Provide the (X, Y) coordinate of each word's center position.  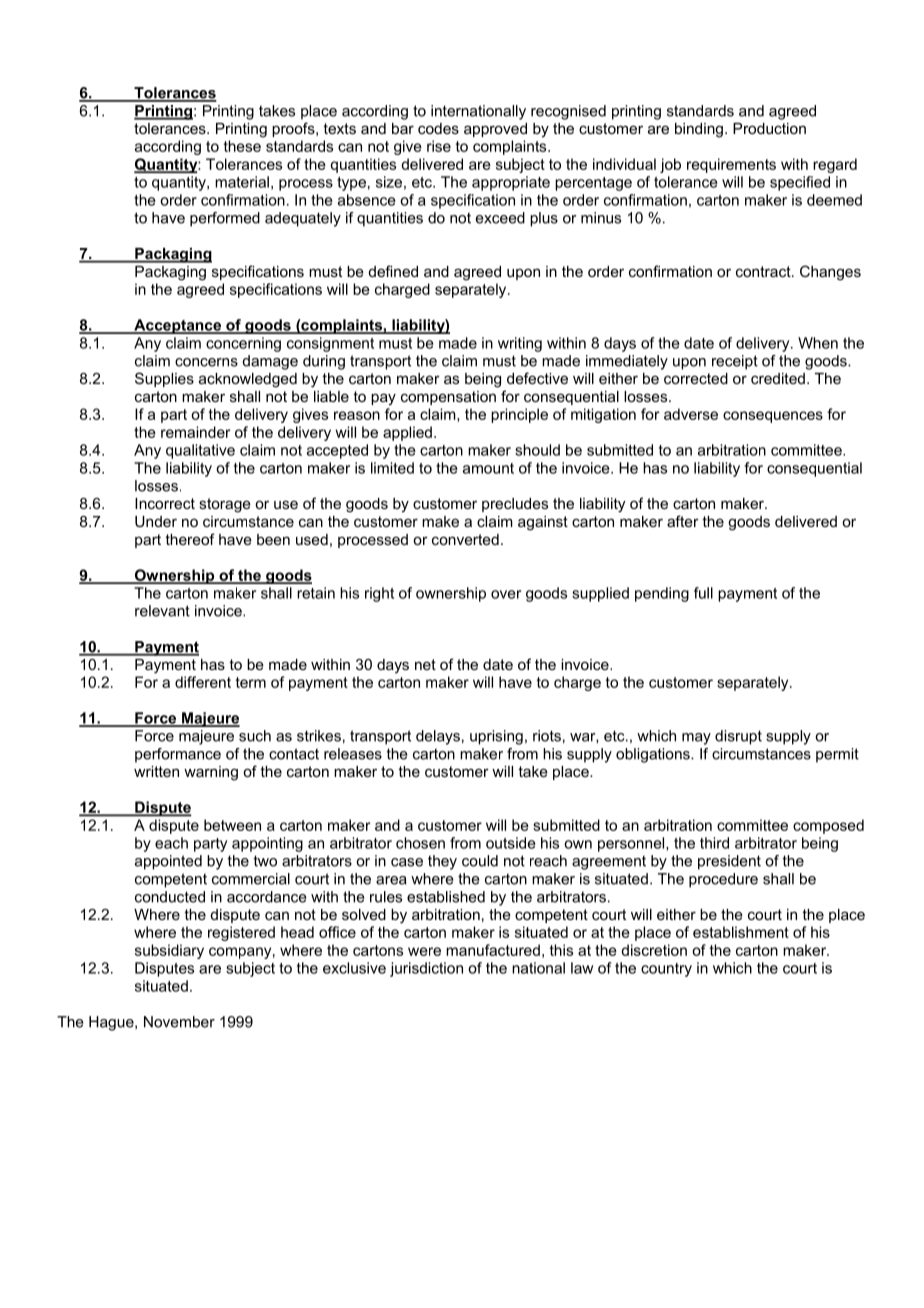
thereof (190, 539)
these (242, 146)
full (703, 593)
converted (465, 539)
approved (495, 130)
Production (769, 128)
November (179, 1022)
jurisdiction (426, 969)
